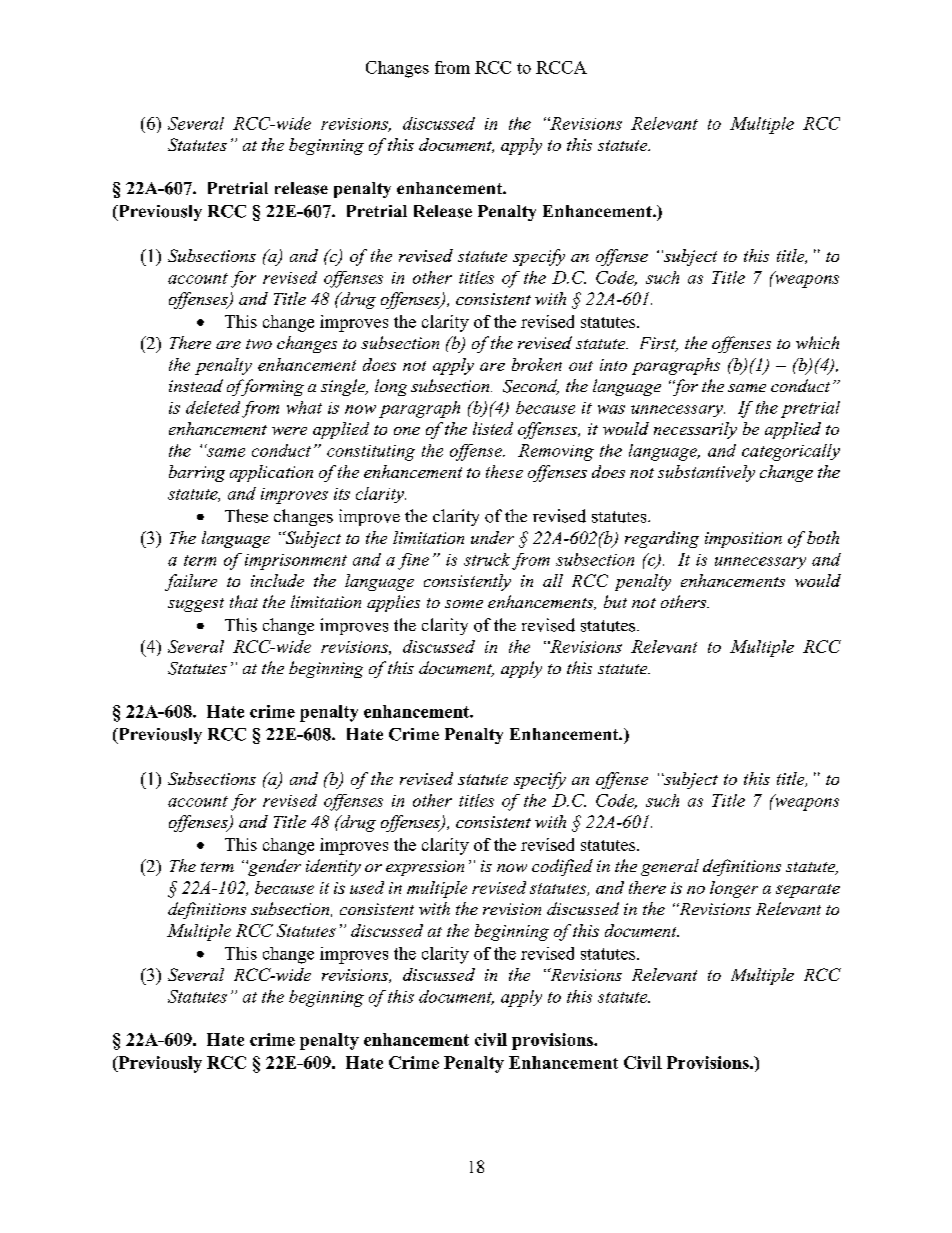 The width and height of the screenshot is (952, 1233). I want to click on substantively, so click(706, 473).
